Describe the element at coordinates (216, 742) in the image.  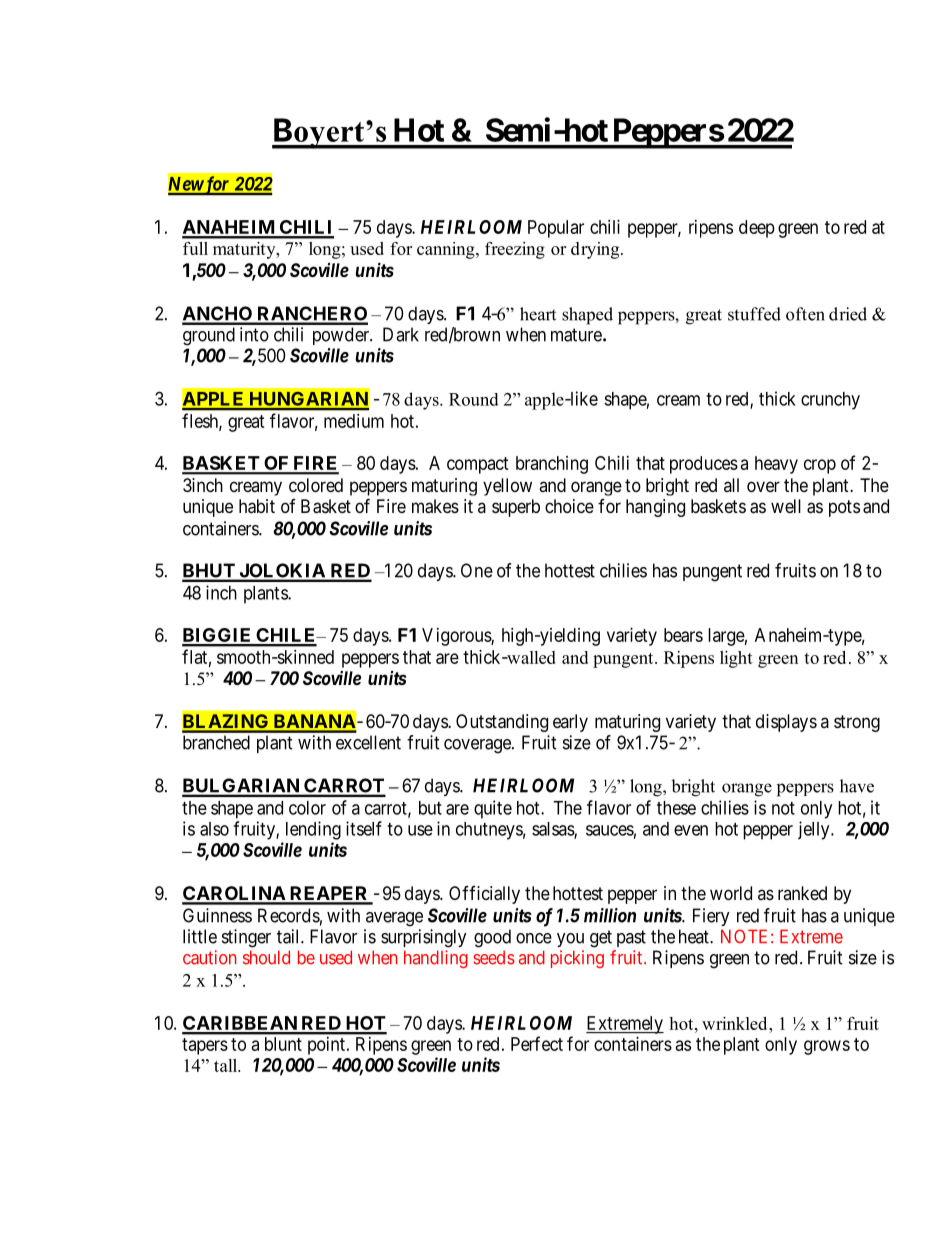
I see `branched` at that location.
